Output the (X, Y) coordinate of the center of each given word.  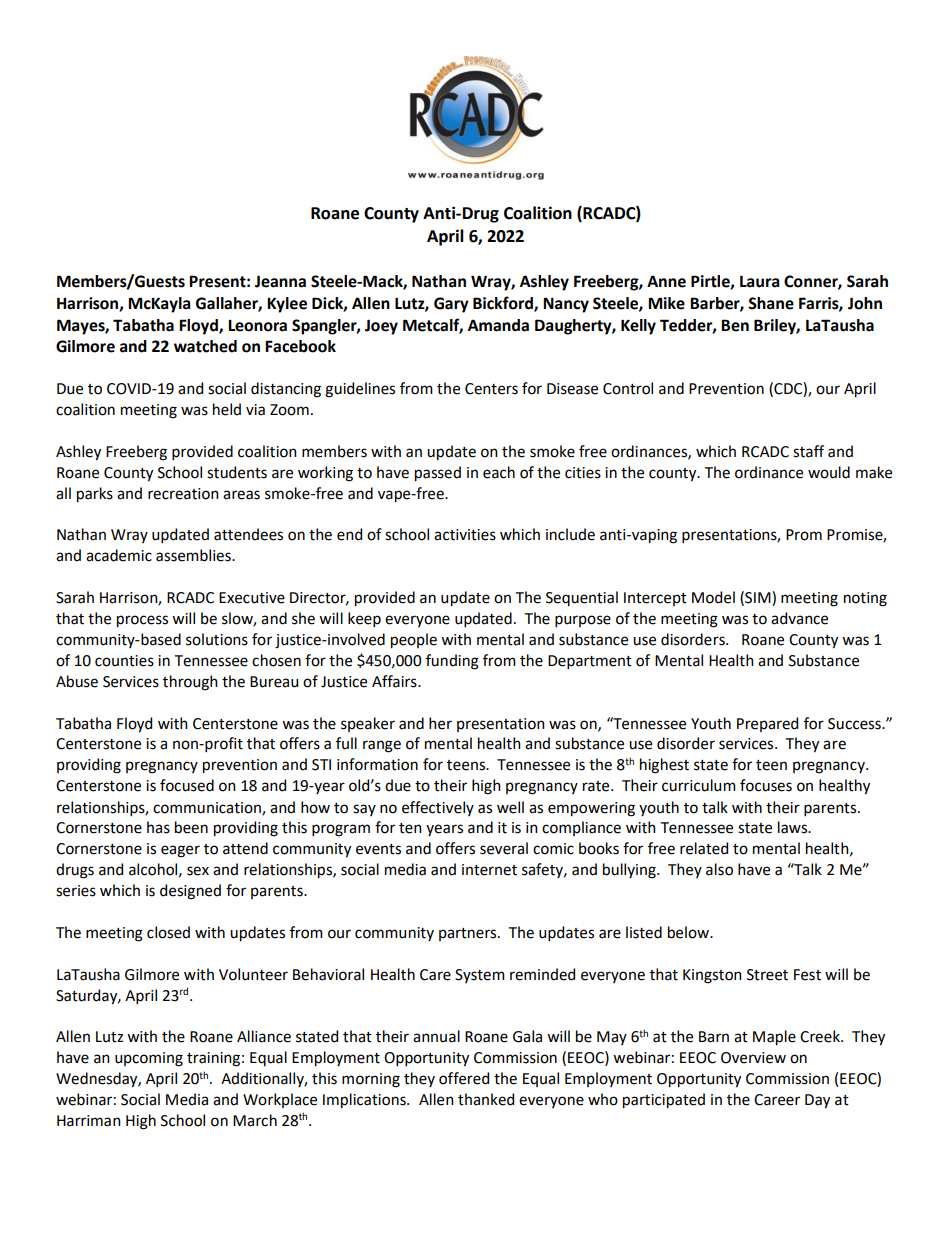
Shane (771, 303)
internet (489, 870)
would (829, 472)
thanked (486, 1099)
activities (465, 535)
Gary (451, 305)
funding (452, 662)
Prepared (767, 724)
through (190, 683)
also (719, 869)
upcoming (149, 1059)
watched (205, 346)
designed (190, 892)
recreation (183, 494)
